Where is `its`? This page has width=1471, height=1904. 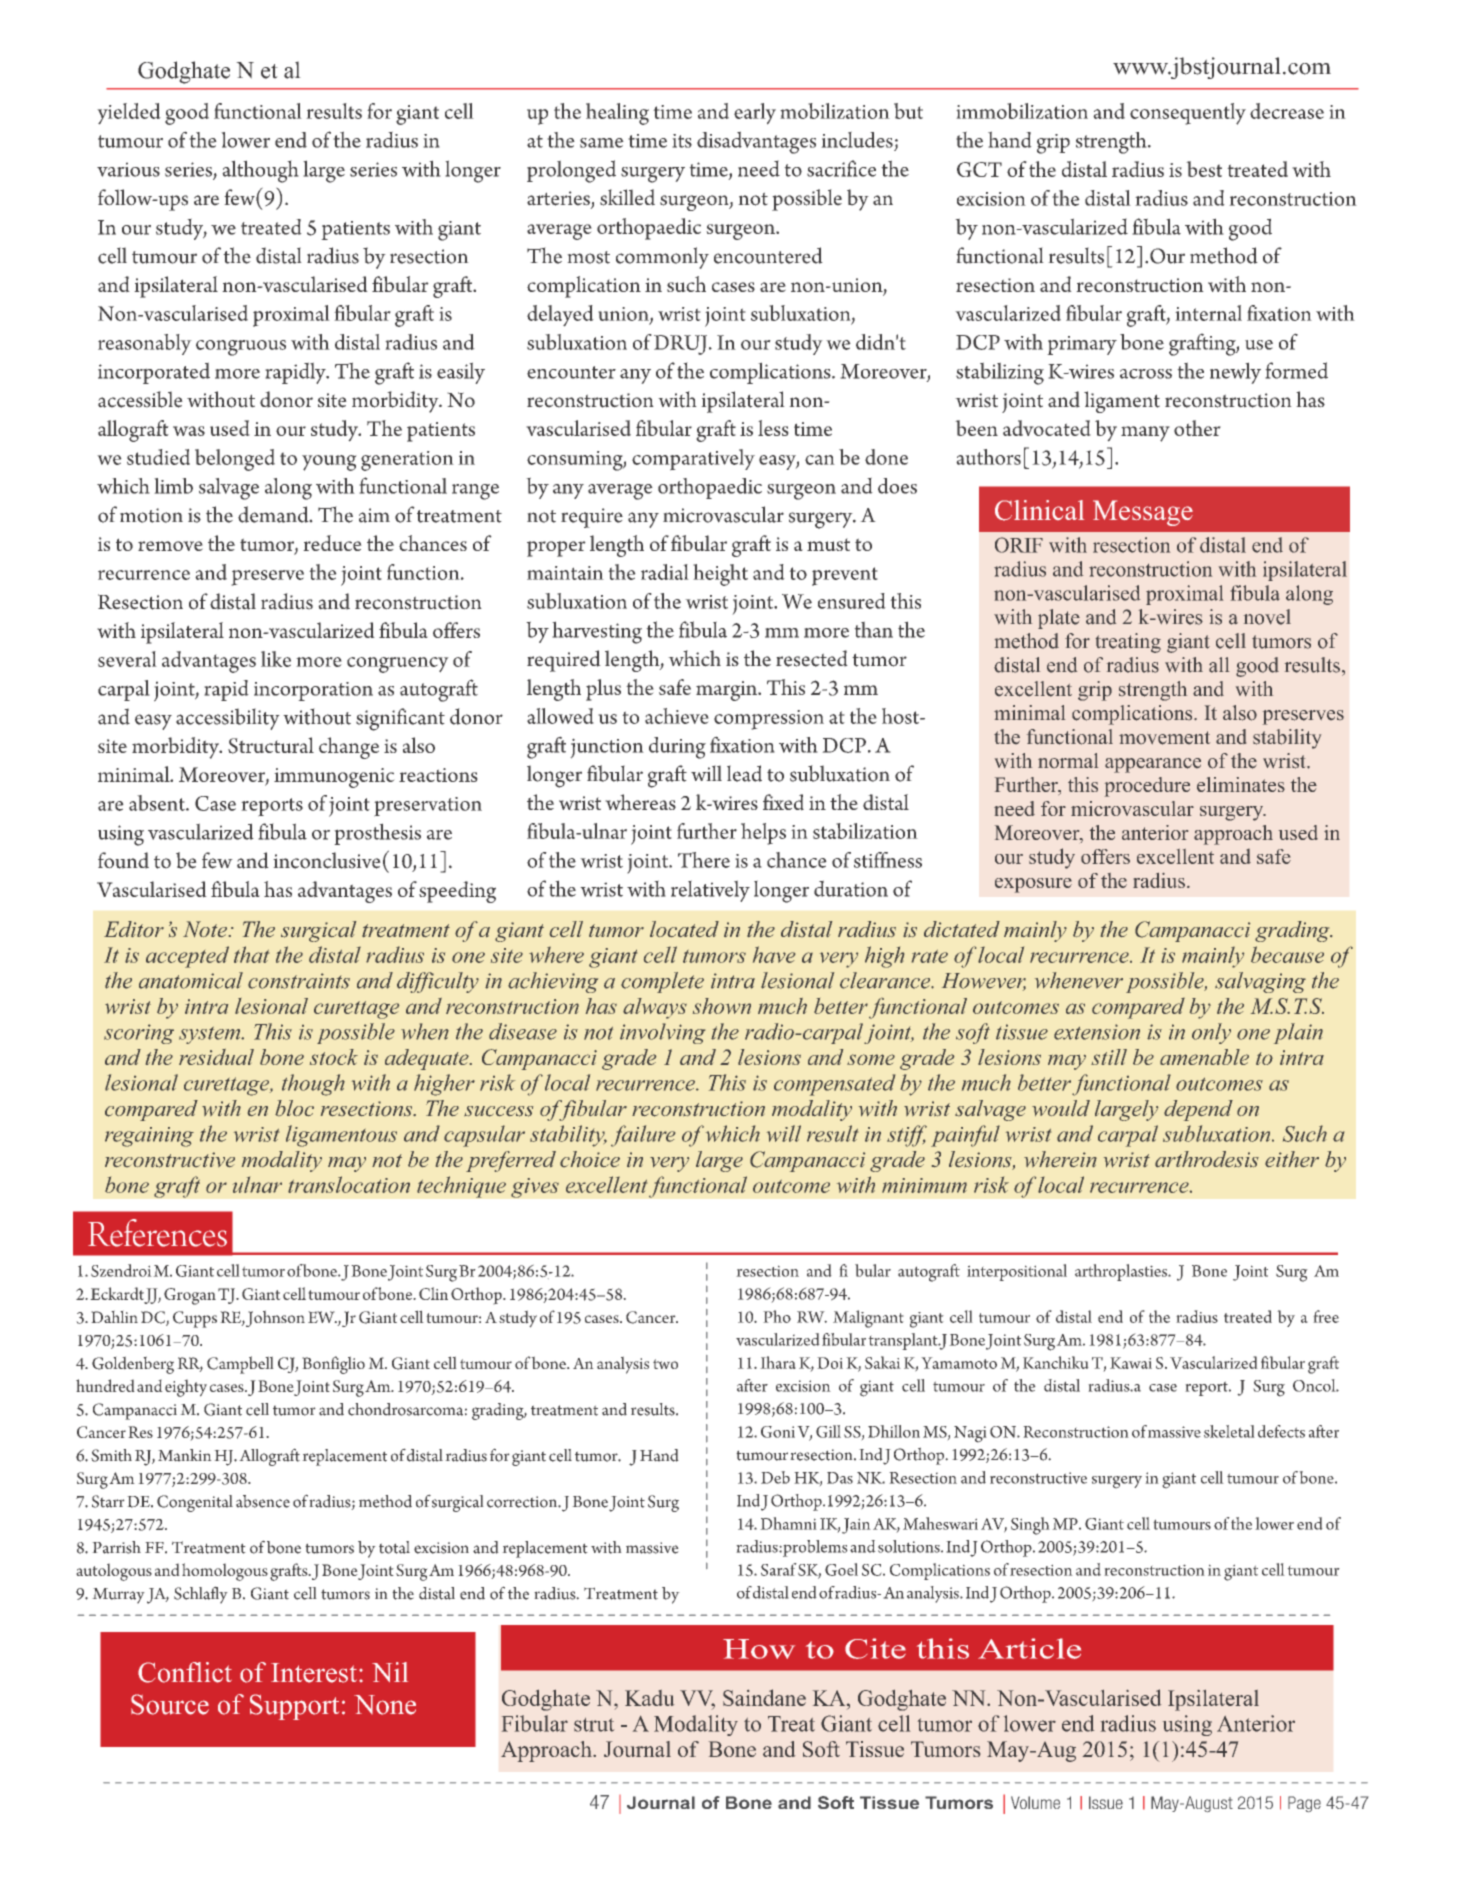
its is located at coordinates (682, 141).
